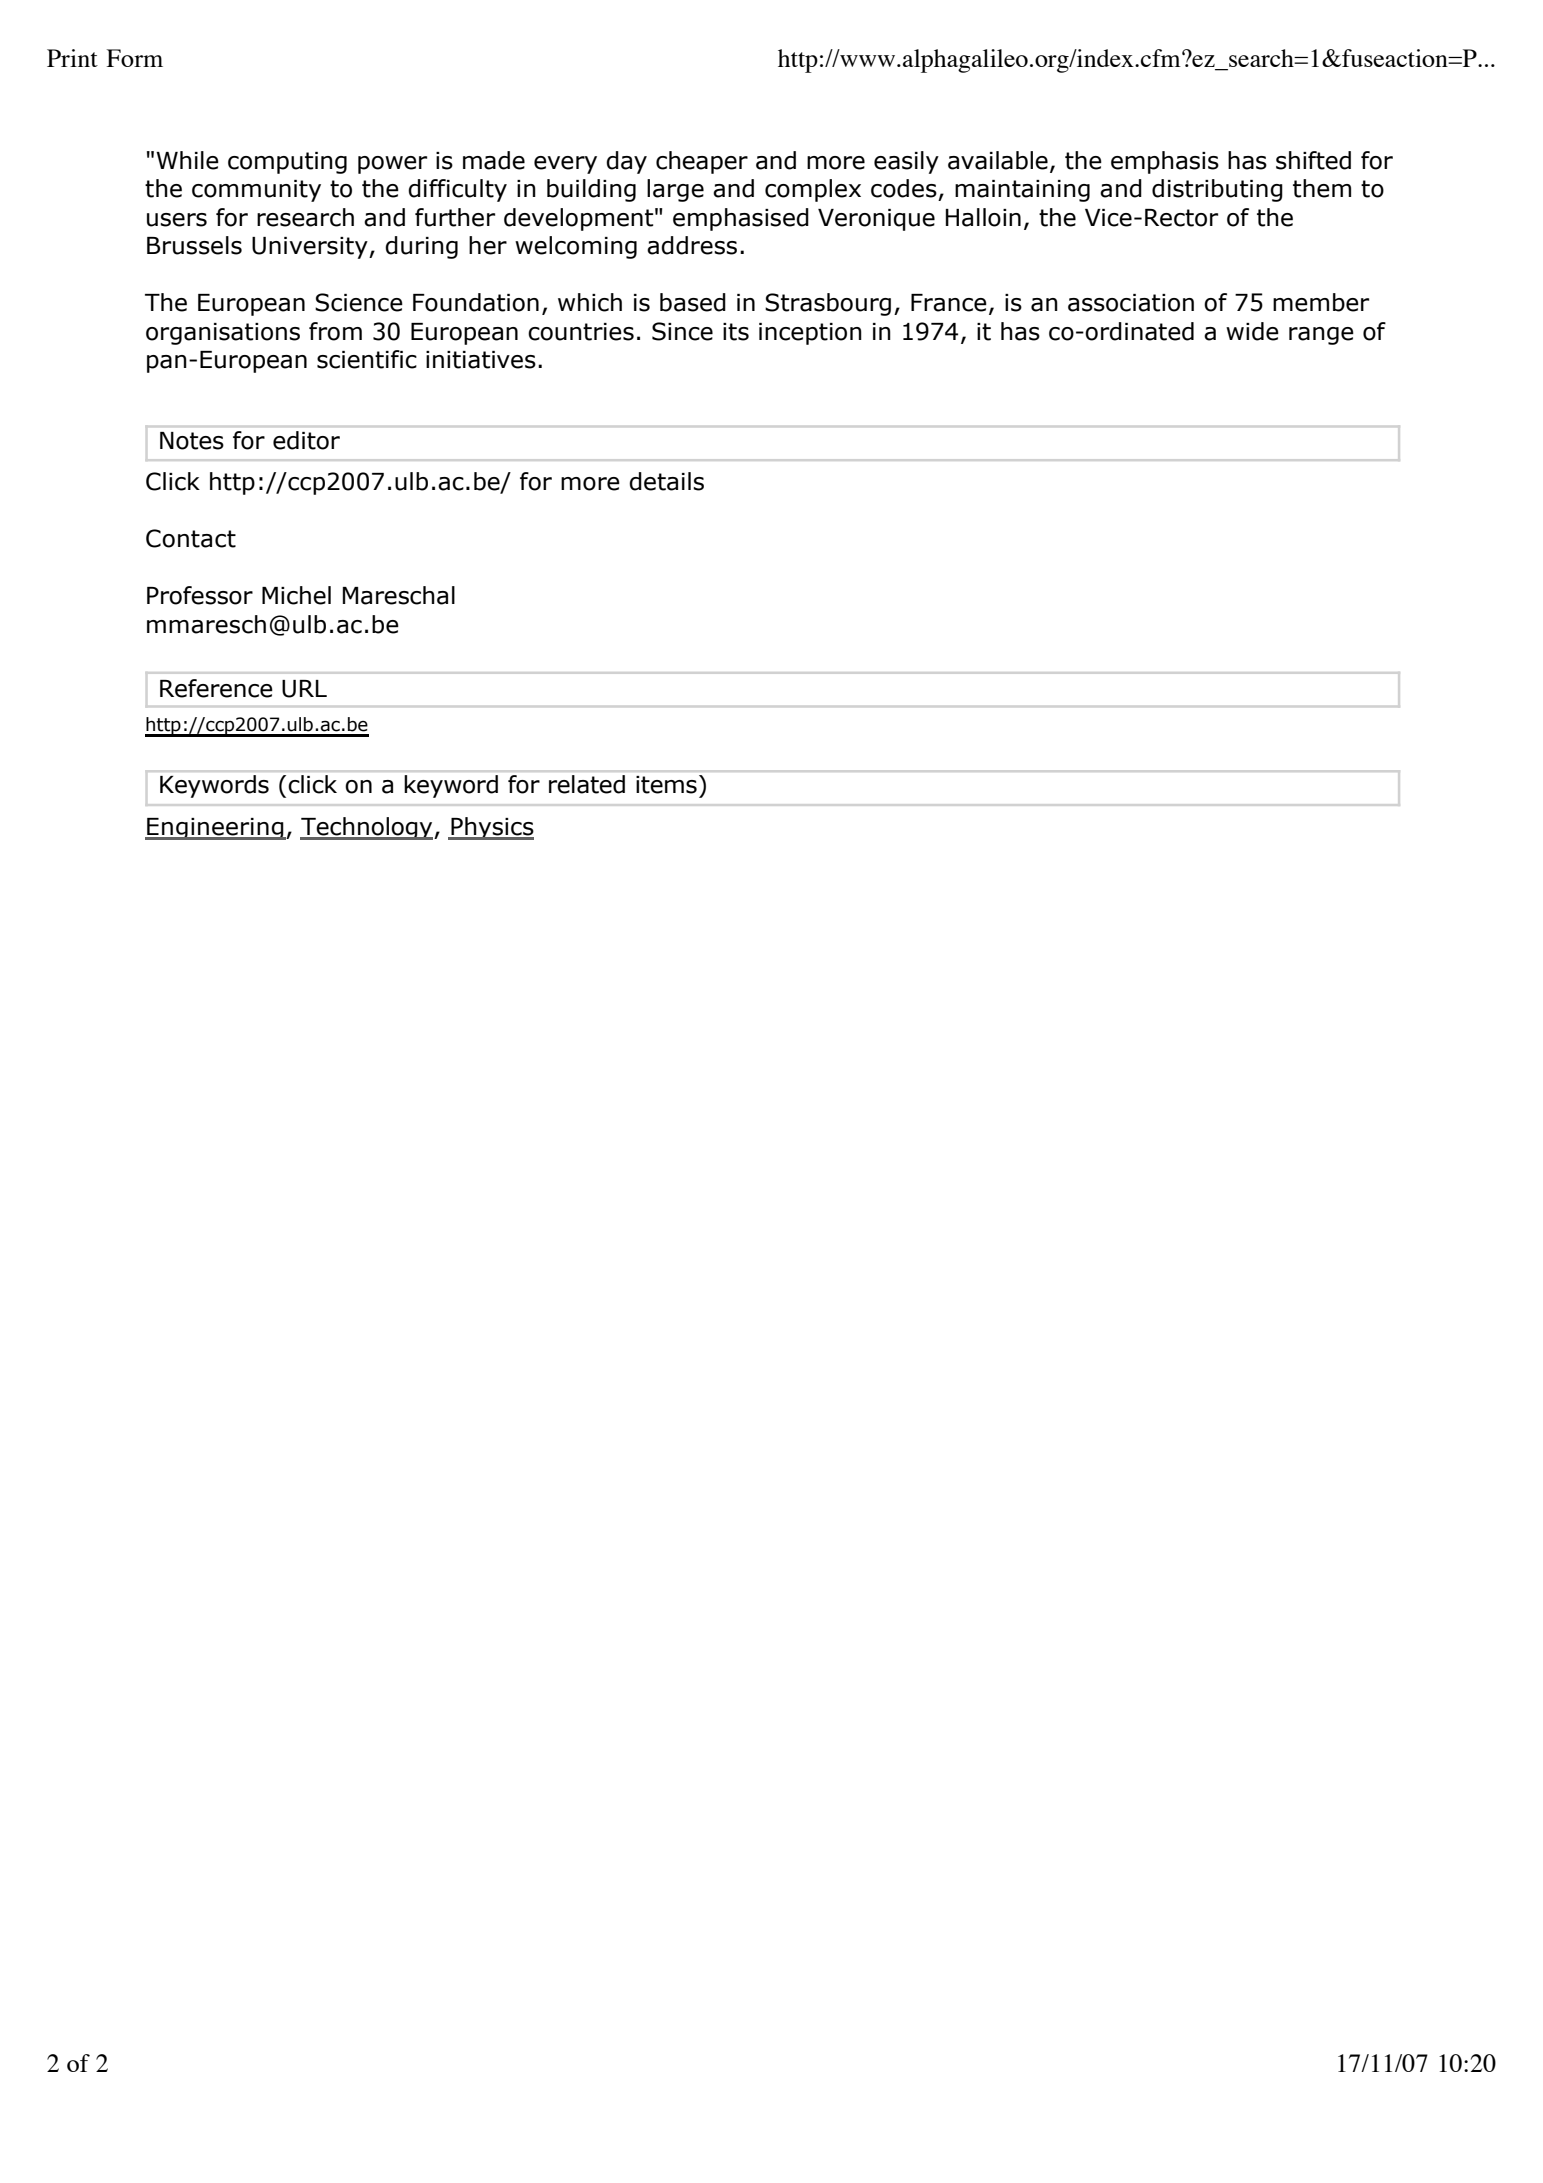 The height and width of the image is (2183, 1543). Describe the element at coordinates (666, 481) in the image. I see `details` at that location.
